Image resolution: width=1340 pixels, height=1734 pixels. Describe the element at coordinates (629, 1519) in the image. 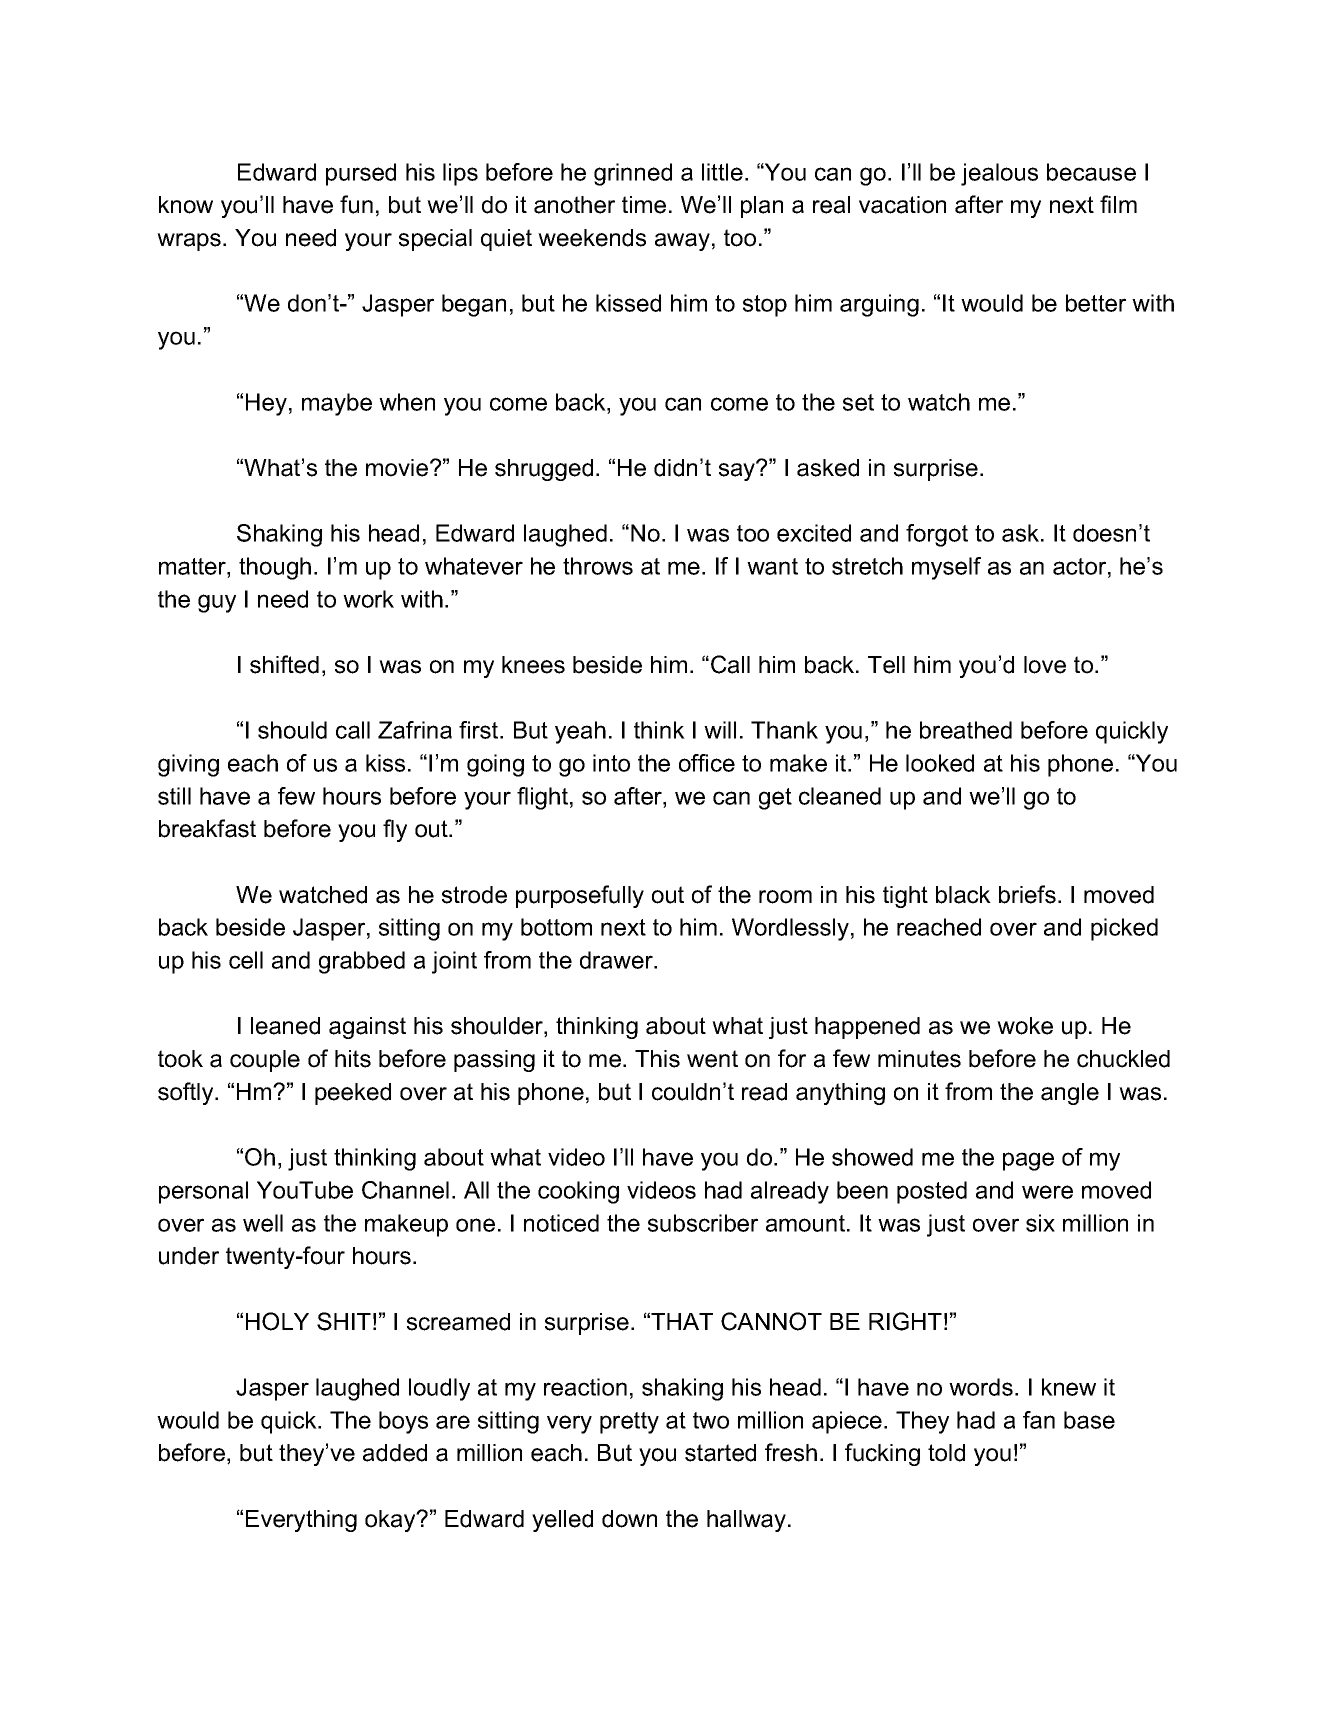

I see `down` at that location.
